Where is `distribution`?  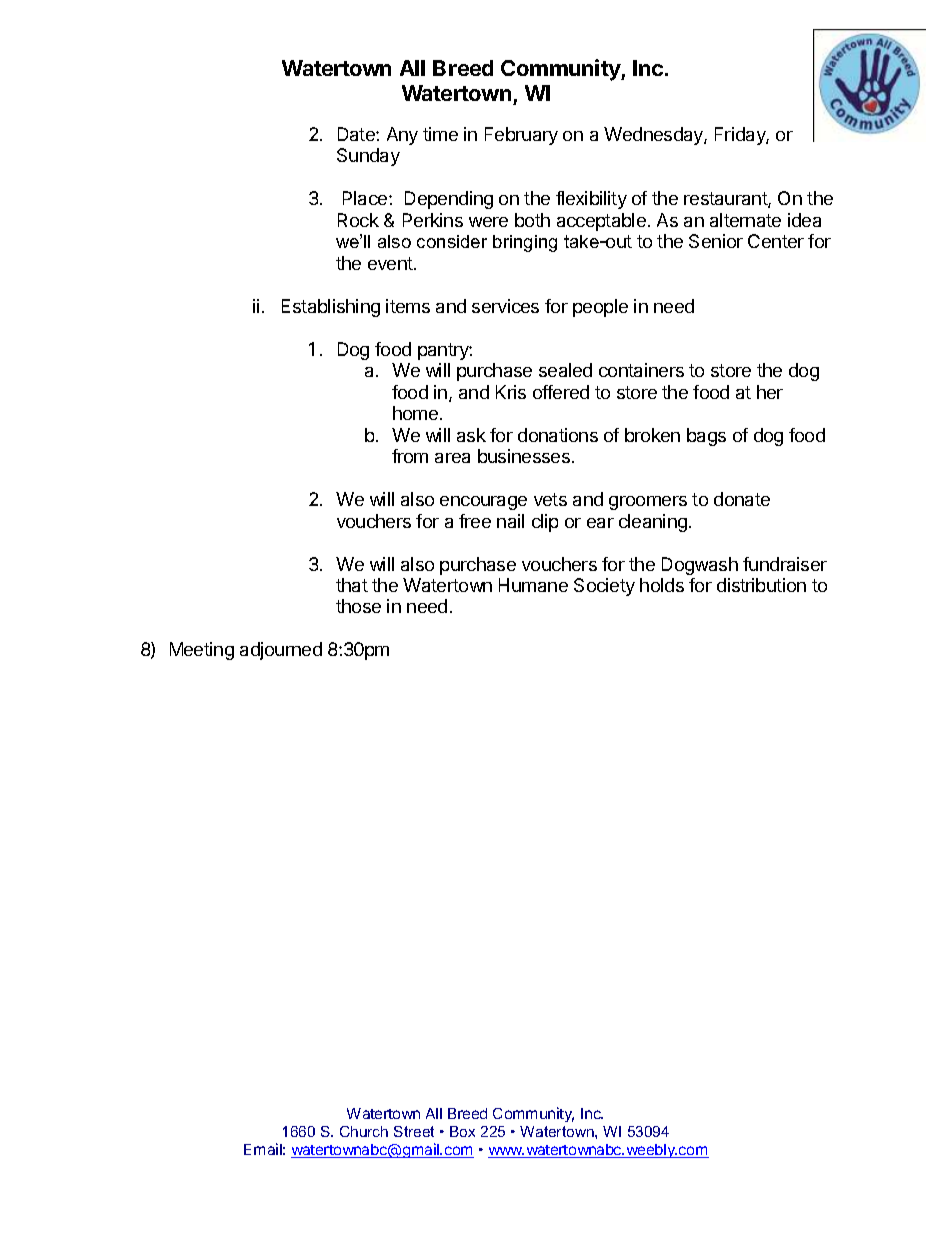
distribution is located at coordinates (761, 585).
